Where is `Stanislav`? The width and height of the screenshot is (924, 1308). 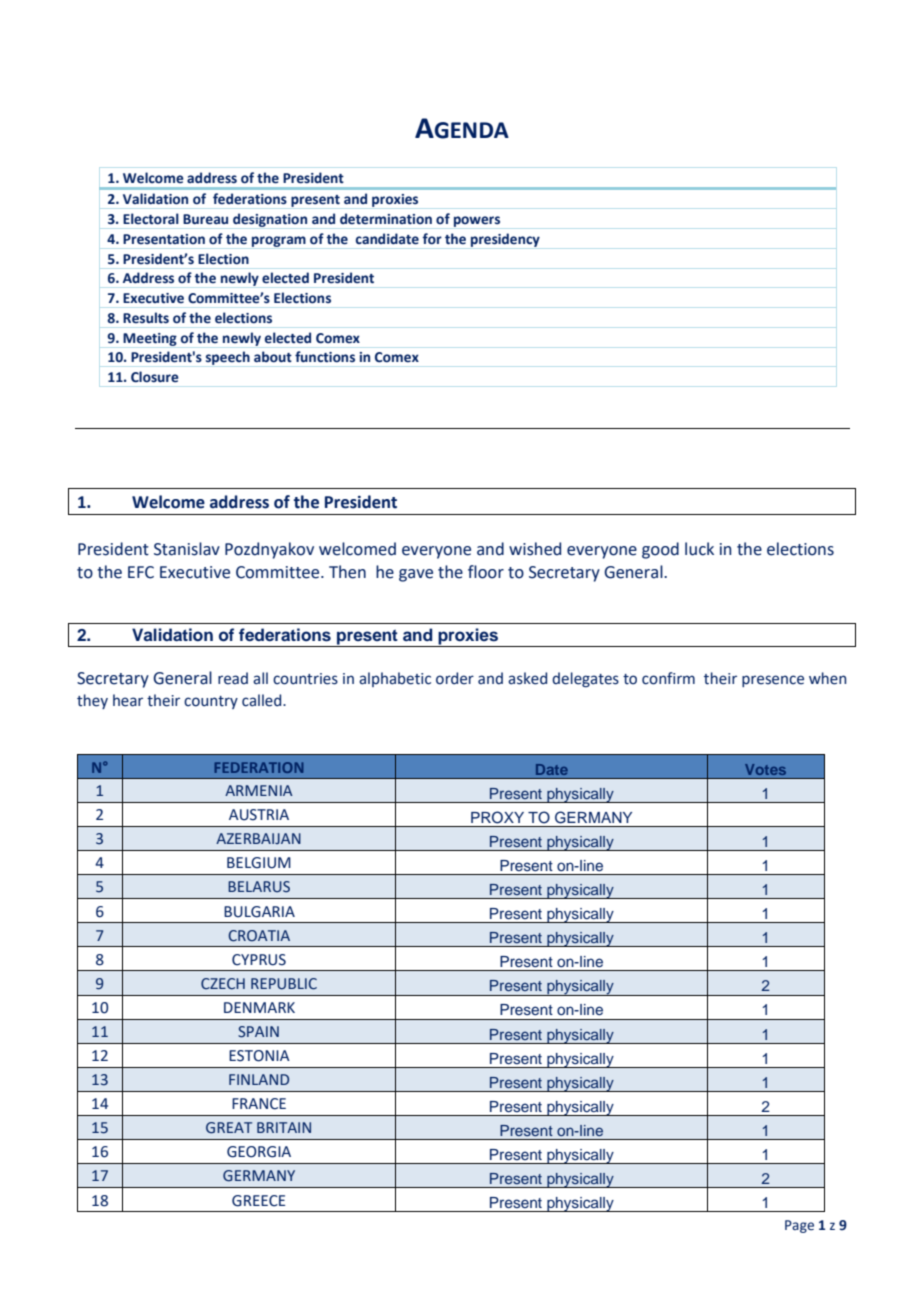
Stanislav is located at coordinates (187, 549).
